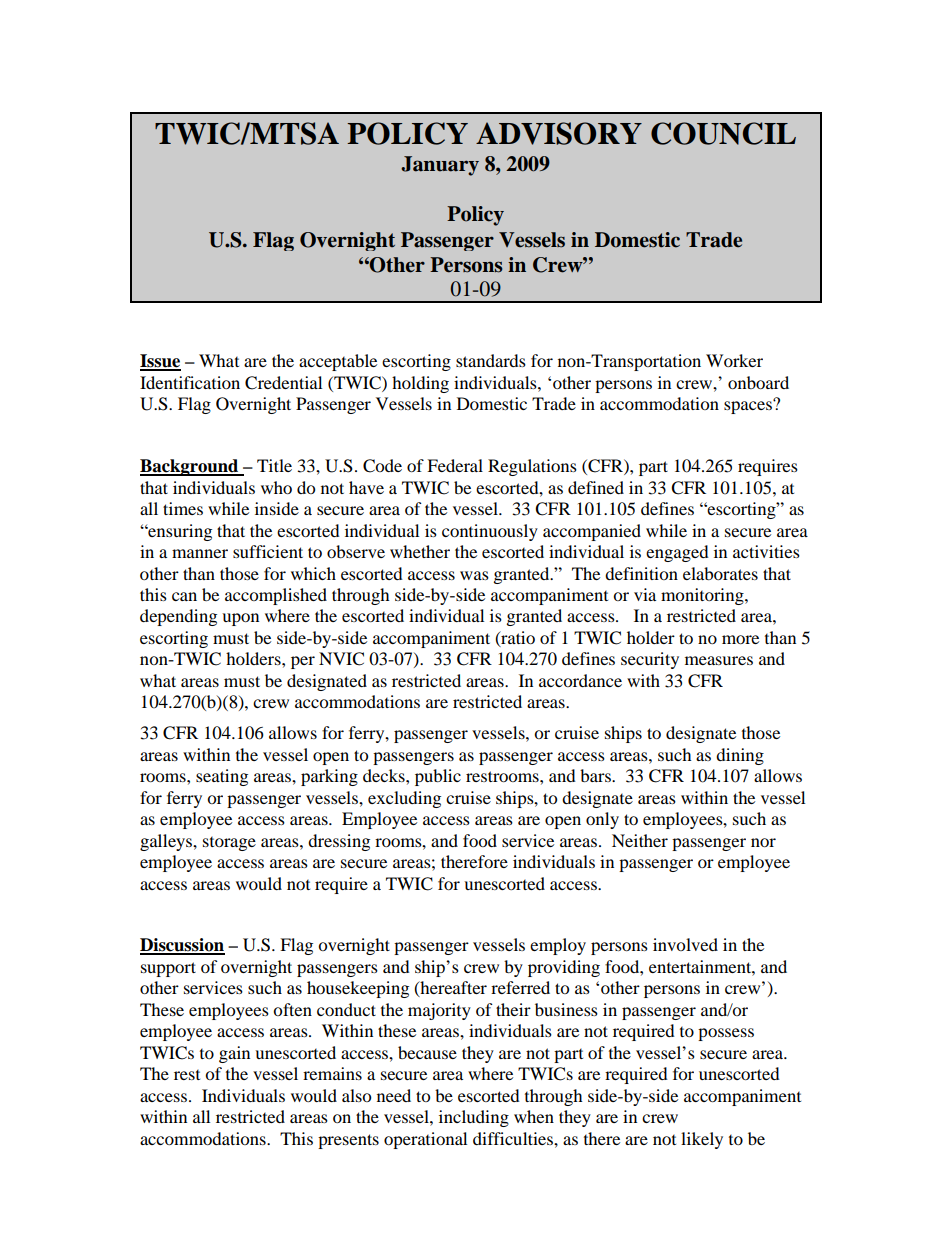 This screenshot has height=1233, width=952. I want to click on spaces, so click(749, 406).
